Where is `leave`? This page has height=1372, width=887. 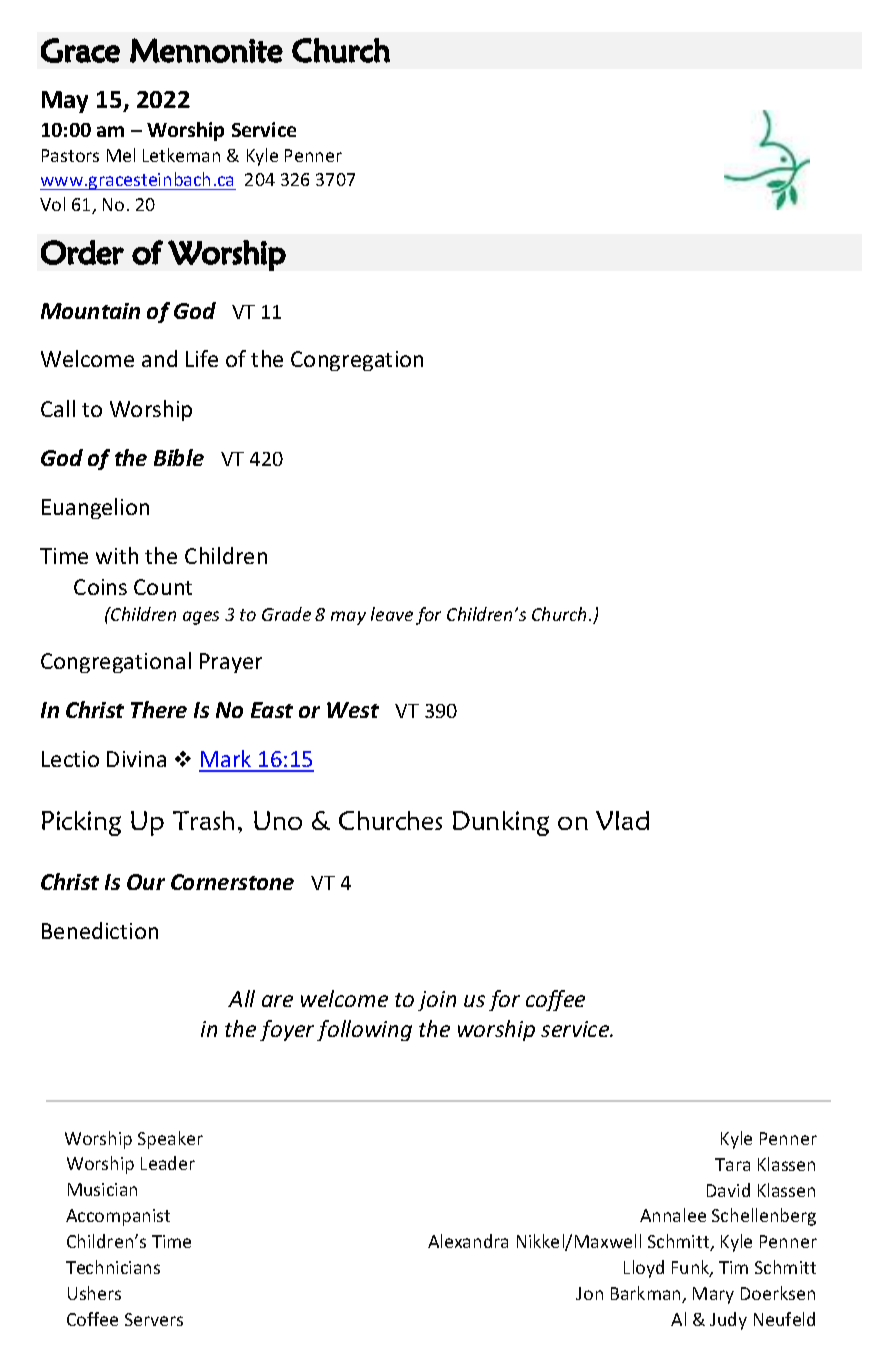 leave is located at coordinates (392, 614).
